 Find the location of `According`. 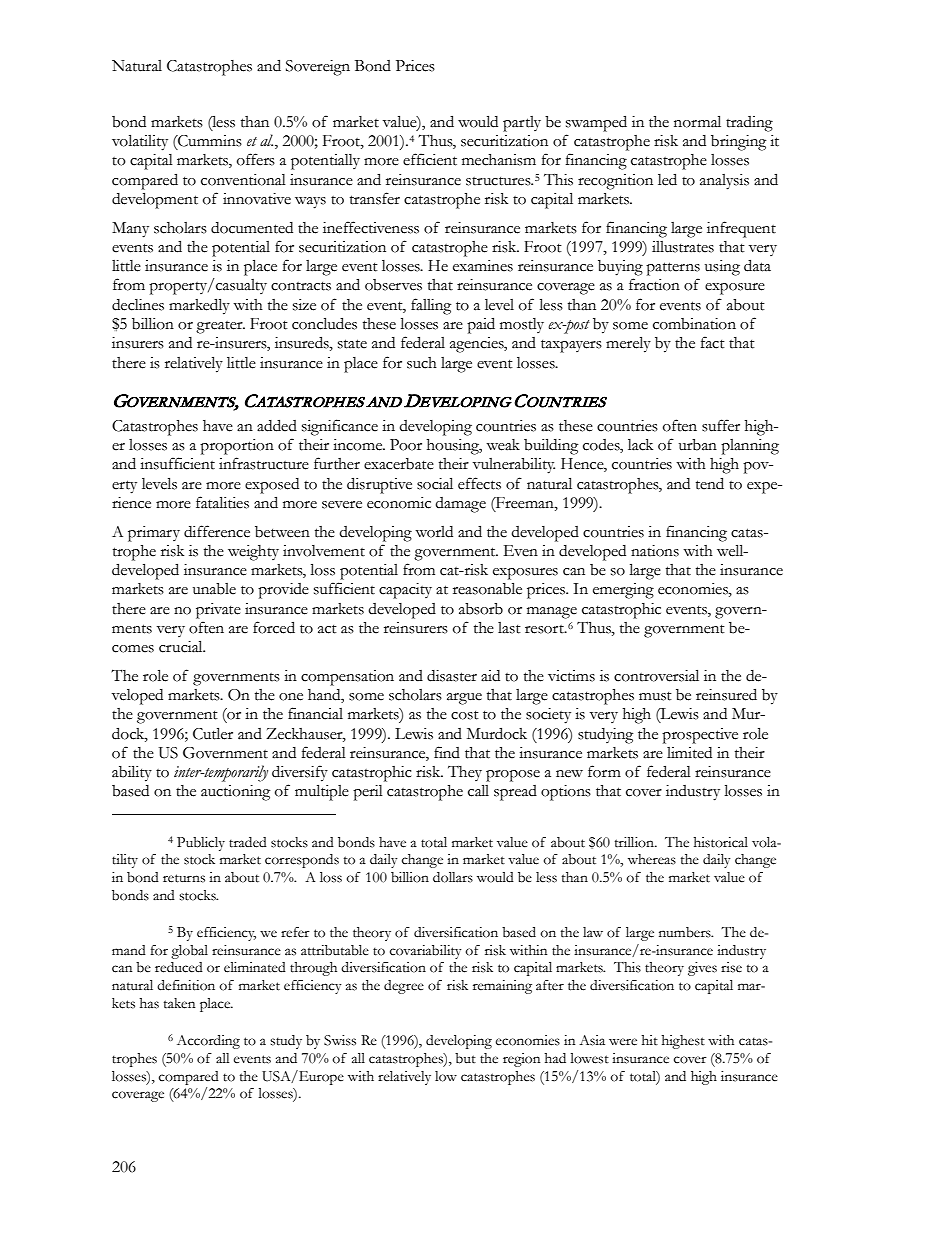

According is located at coordinates (208, 1042).
